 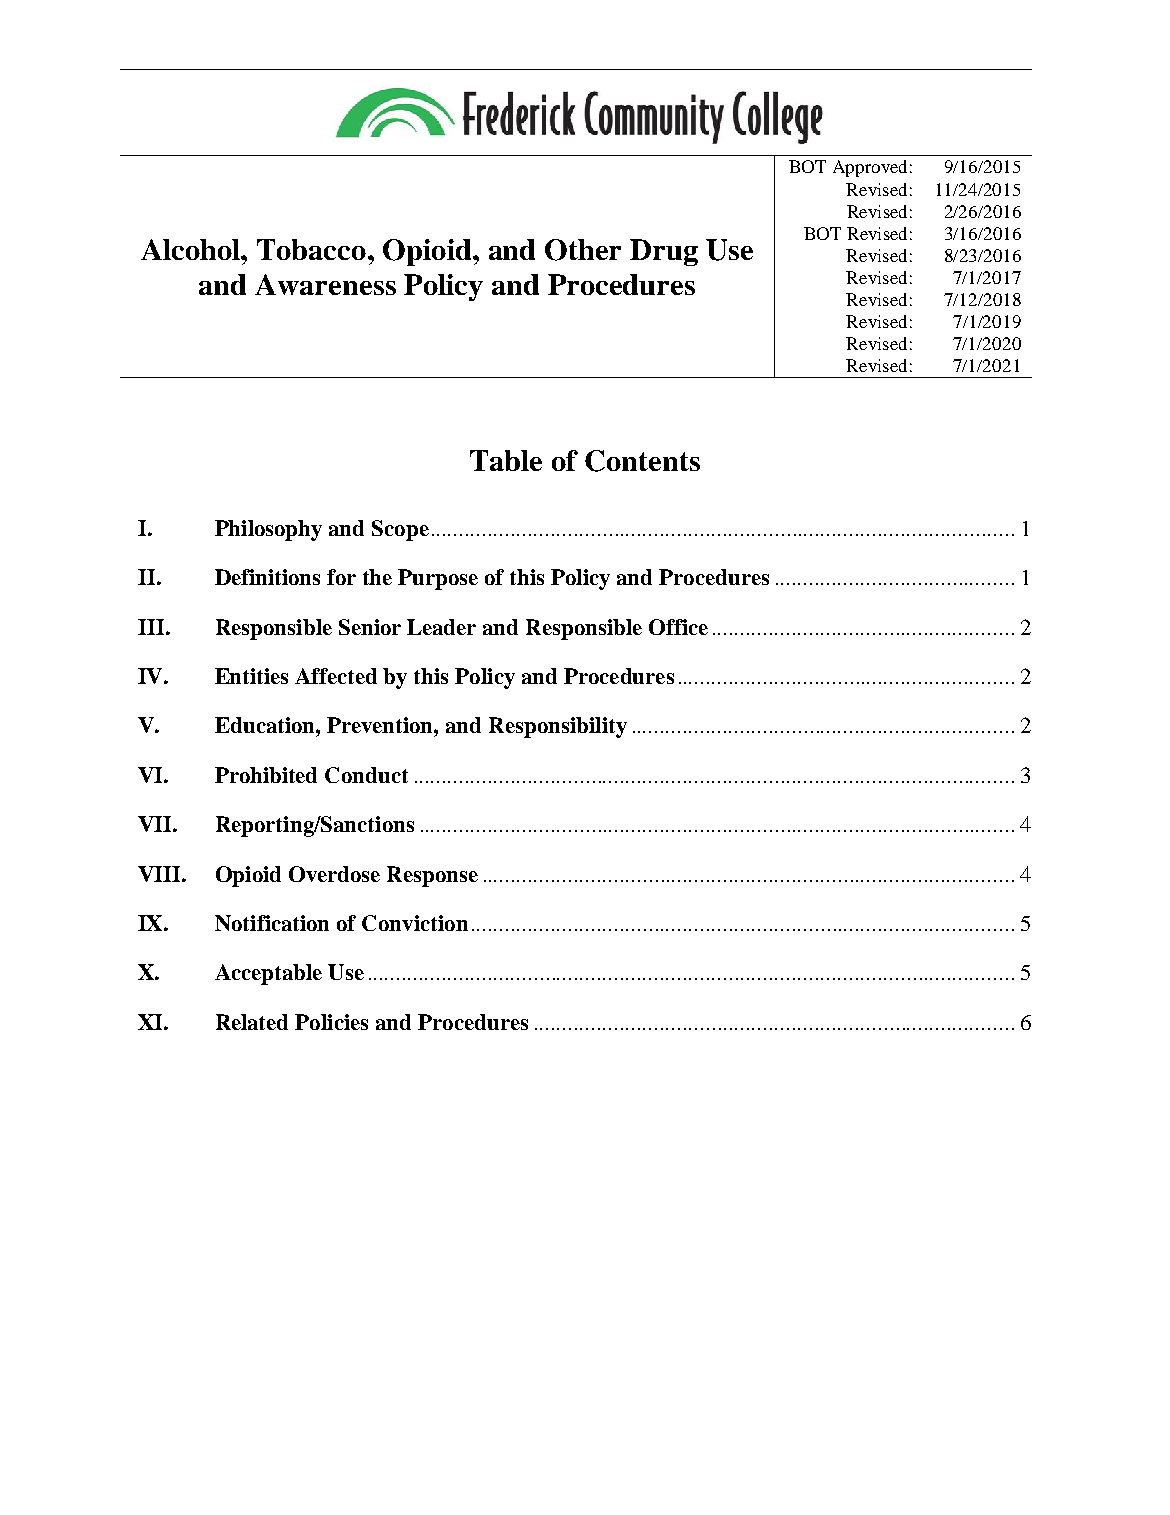 What do you see at coordinates (192, 249) in the page?
I see `Alcohol` at bounding box center [192, 249].
